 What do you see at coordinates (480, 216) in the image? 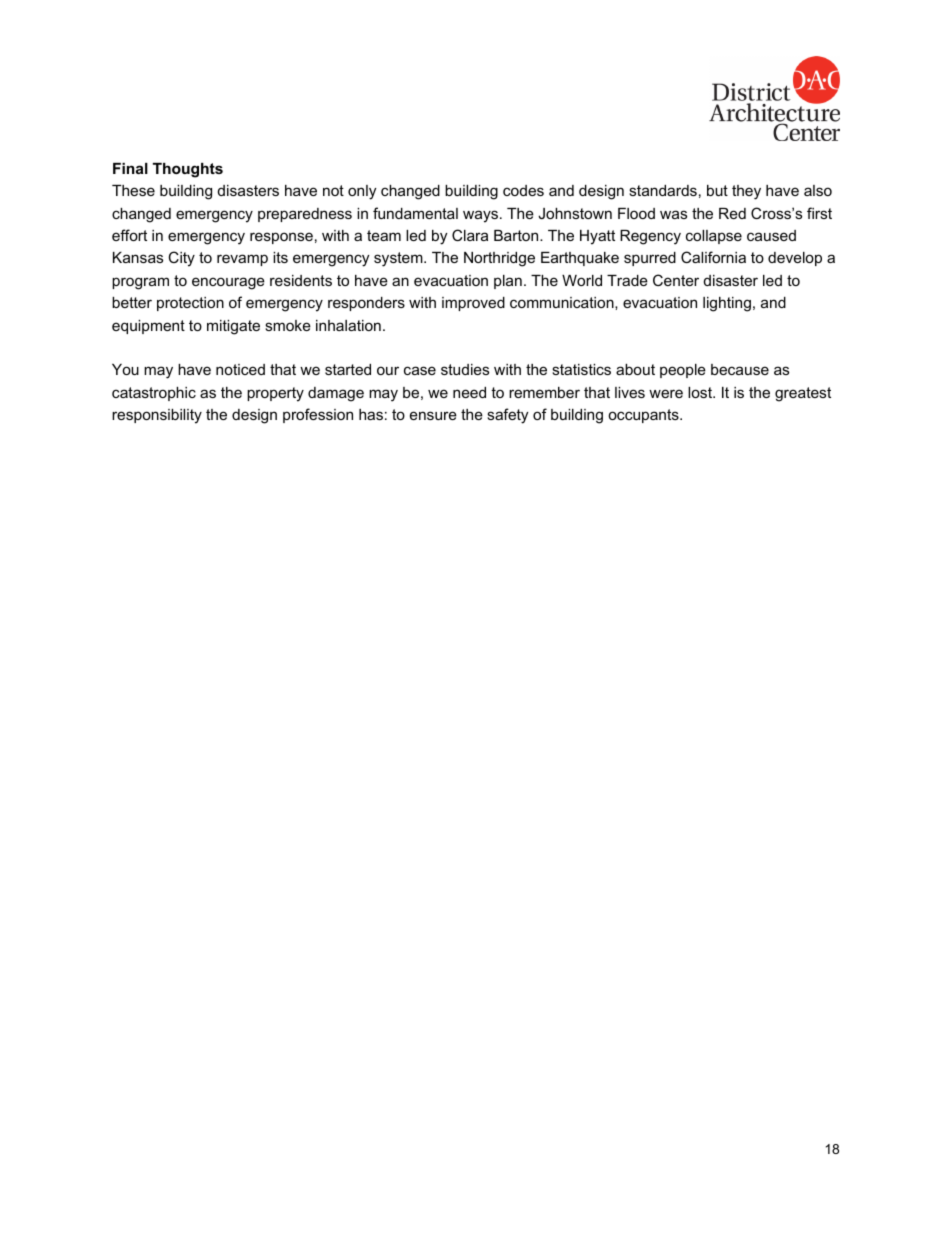
I see `ways` at bounding box center [480, 216].
